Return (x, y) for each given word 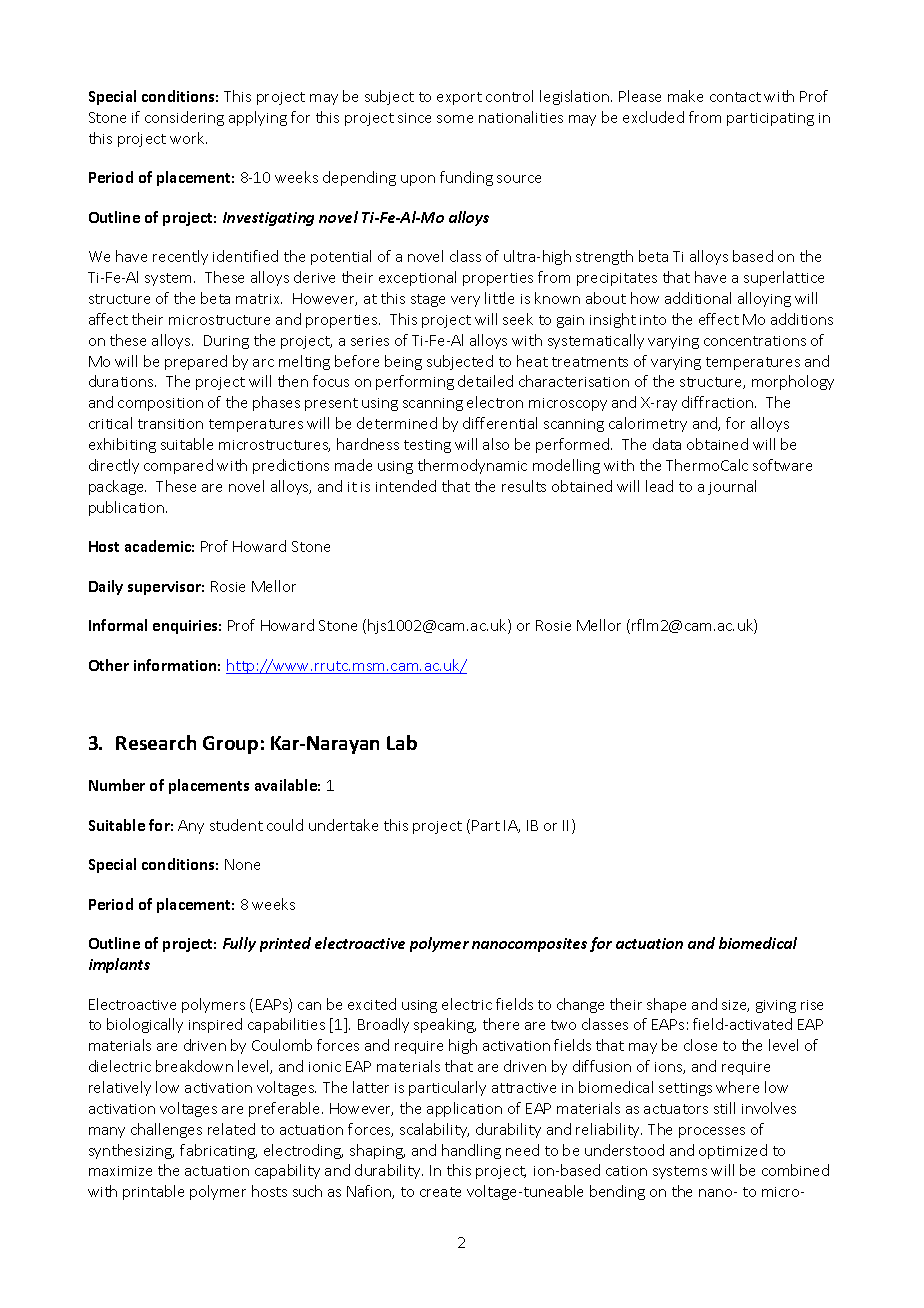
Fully (239, 944)
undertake (343, 825)
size (735, 1006)
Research (156, 742)
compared (178, 466)
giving (776, 1006)
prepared (196, 362)
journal (732, 487)
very (465, 301)
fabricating (218, 1151)
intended (406, 486)
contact (735, 97)
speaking (445, 1025)
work (188, 138)
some (455, 119)
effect (719, 319)
